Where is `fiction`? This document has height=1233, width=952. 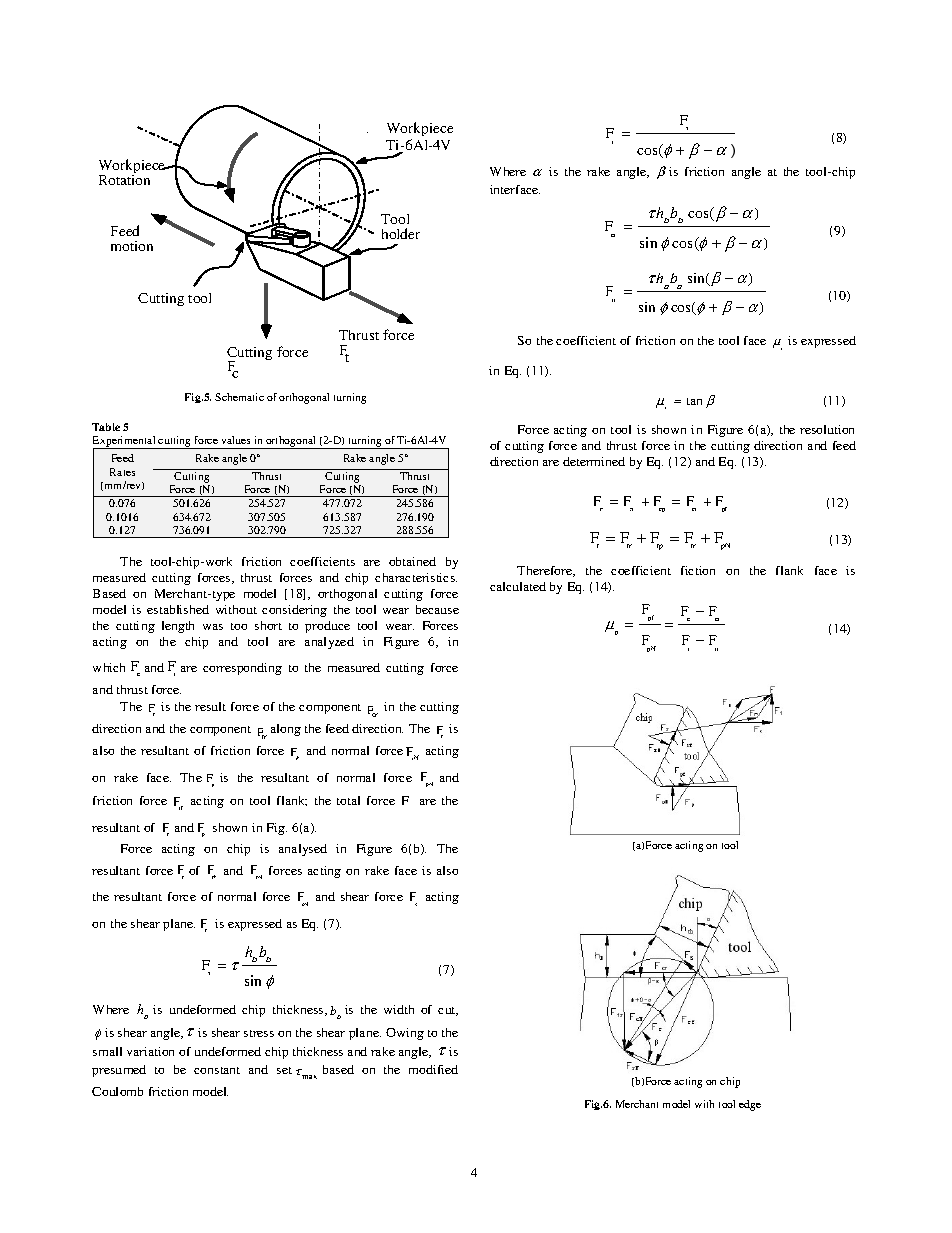 fiction is located at coordinates (698, 570).
